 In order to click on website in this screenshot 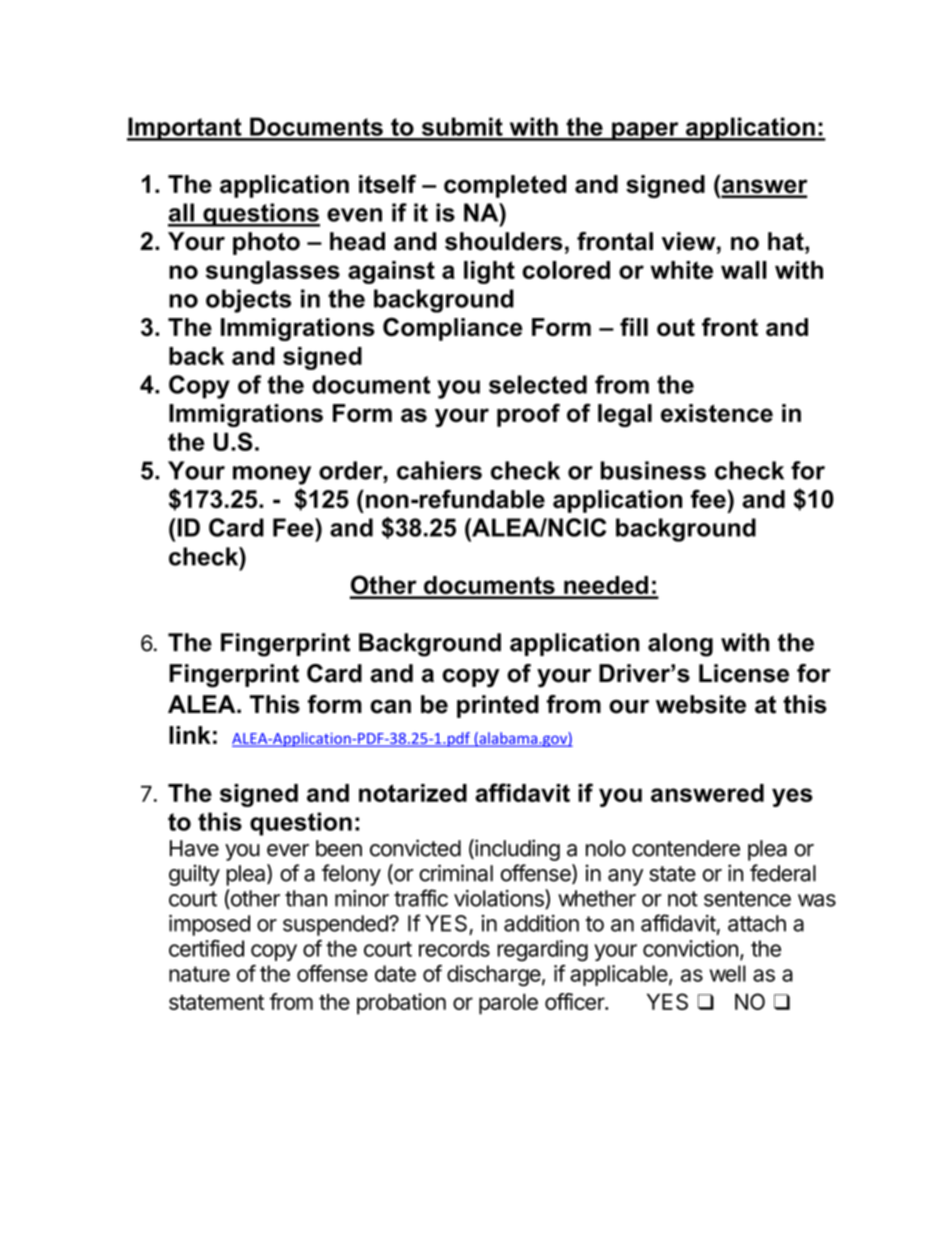, I will do `click(701, 704)`.
